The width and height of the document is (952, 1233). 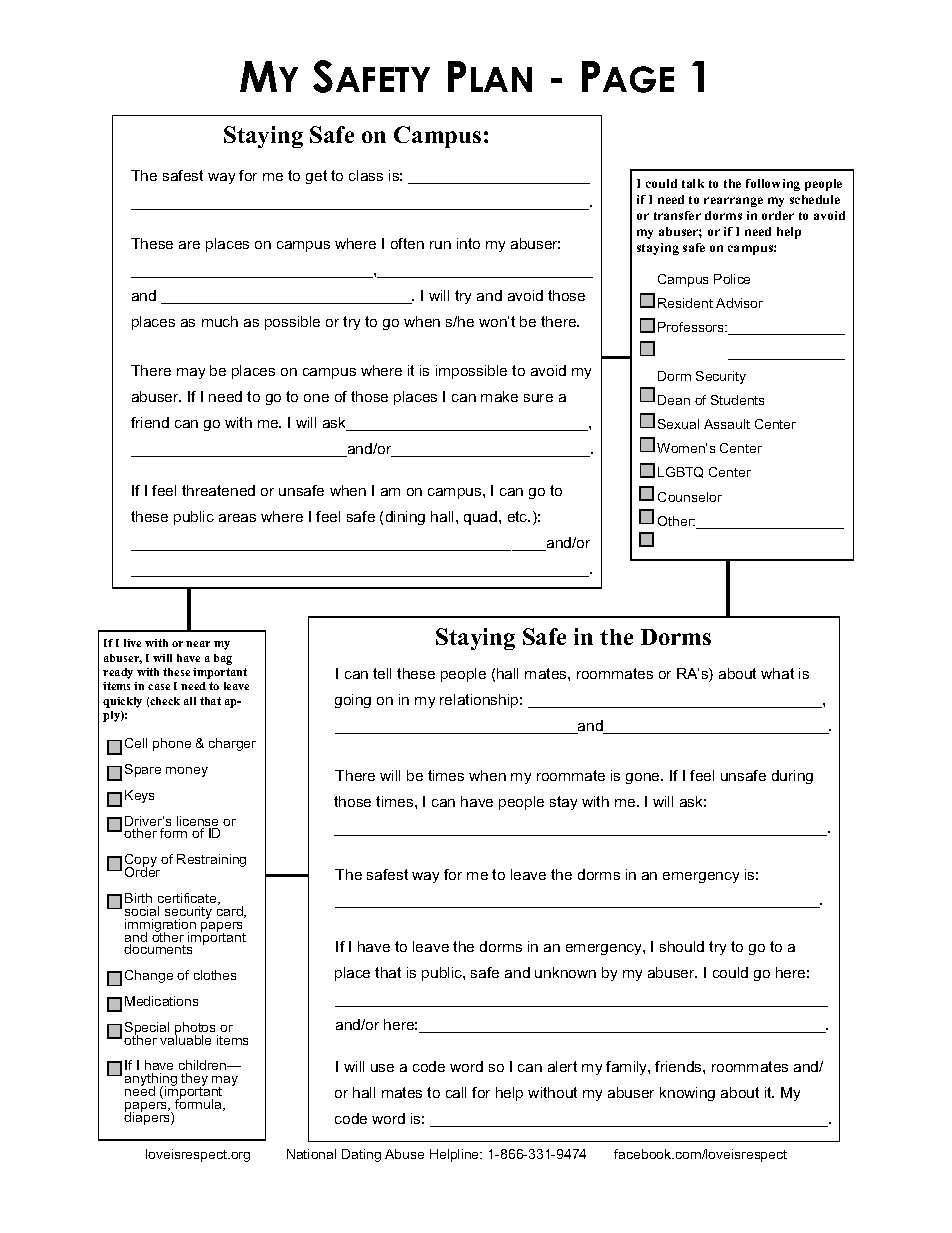 I want to click on tell, so click(x=382, y=673).
